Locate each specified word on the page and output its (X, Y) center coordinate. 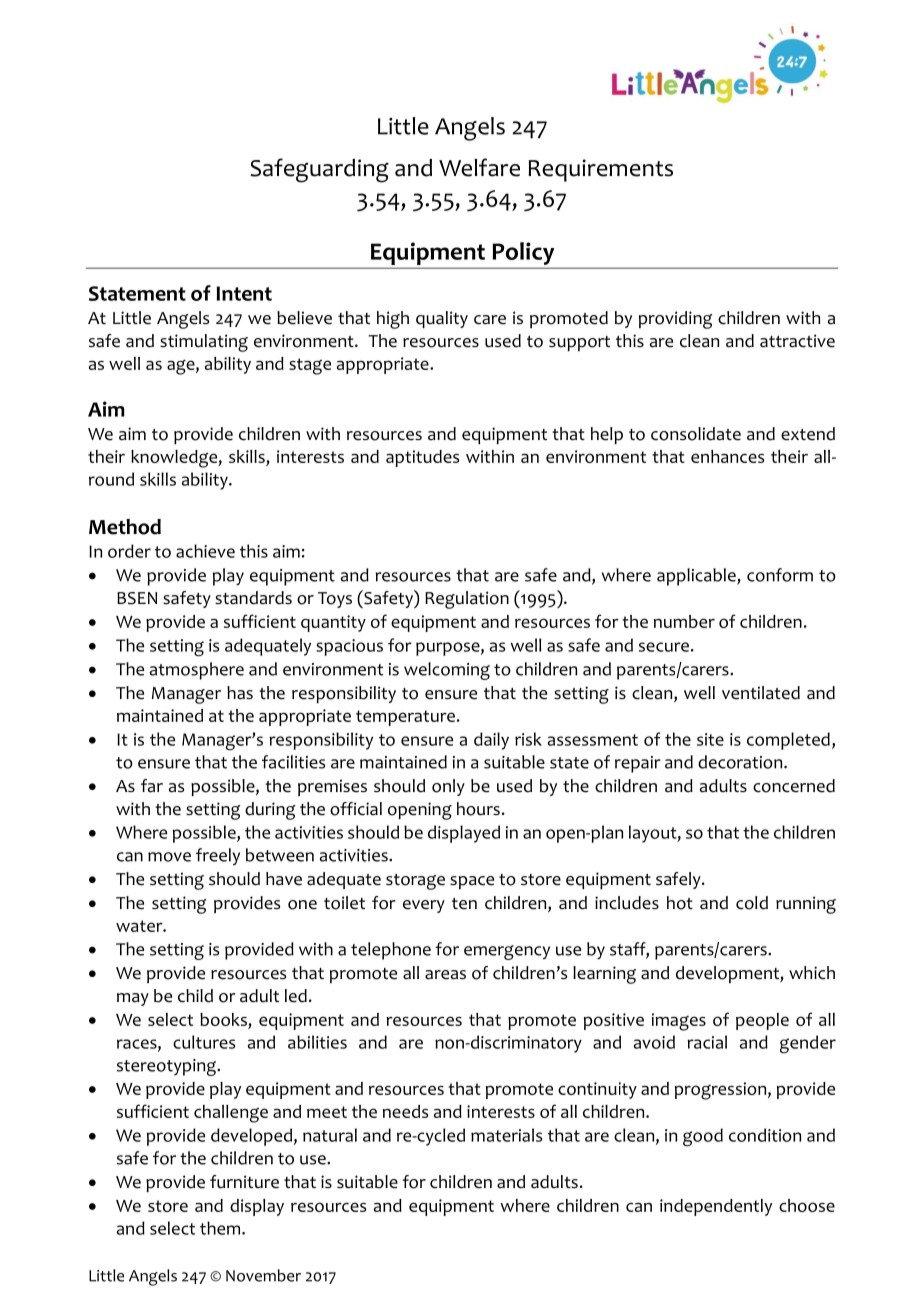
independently (716, 1207)
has (240, 693)
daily (491, 741)
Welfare (479, 167)
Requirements (600, 170)
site (710, 739)
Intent (244, 293)
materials (506, 1135)
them (221, 1228)
